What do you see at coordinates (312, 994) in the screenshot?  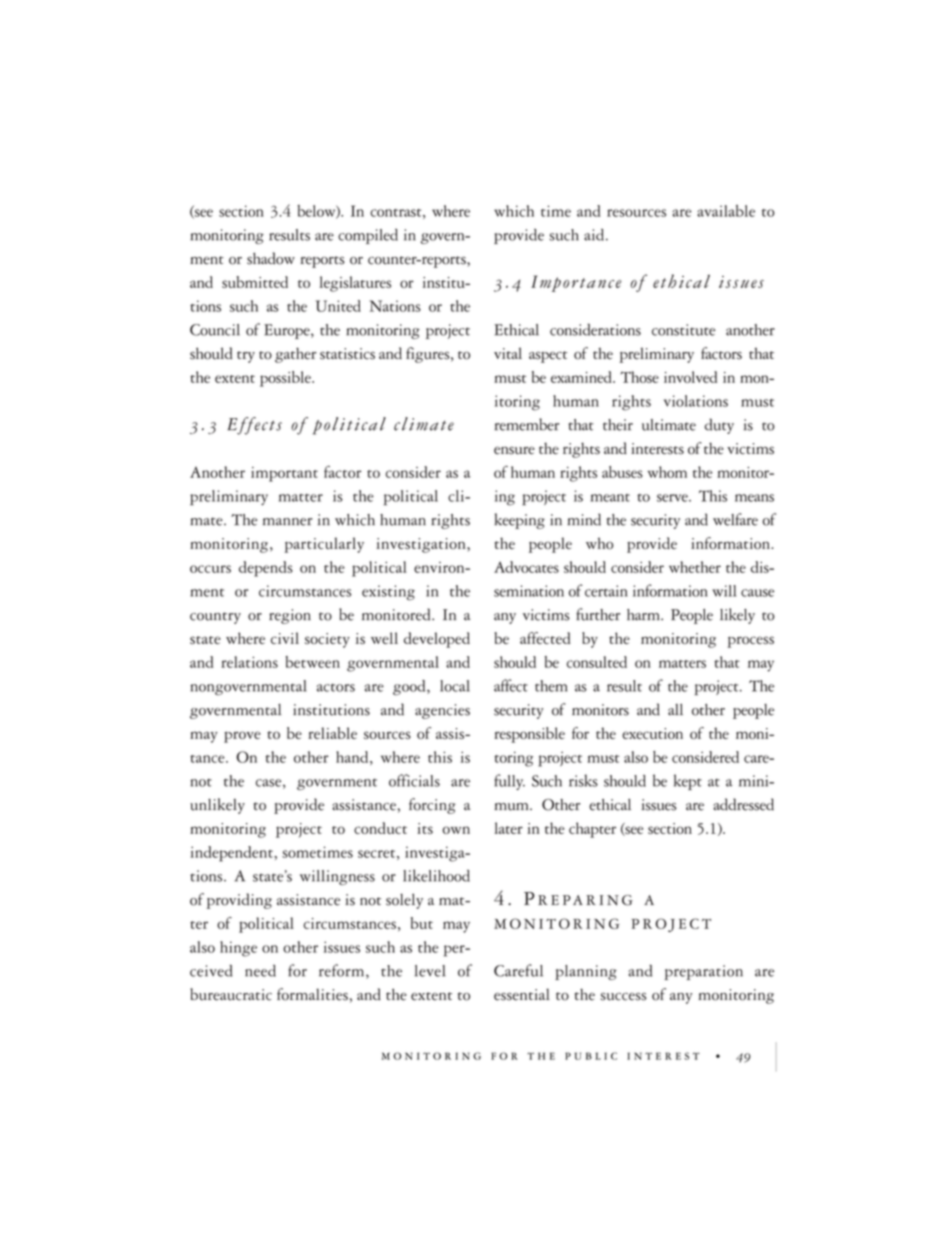 I see `formalities` at bounding box center [312, 994].
